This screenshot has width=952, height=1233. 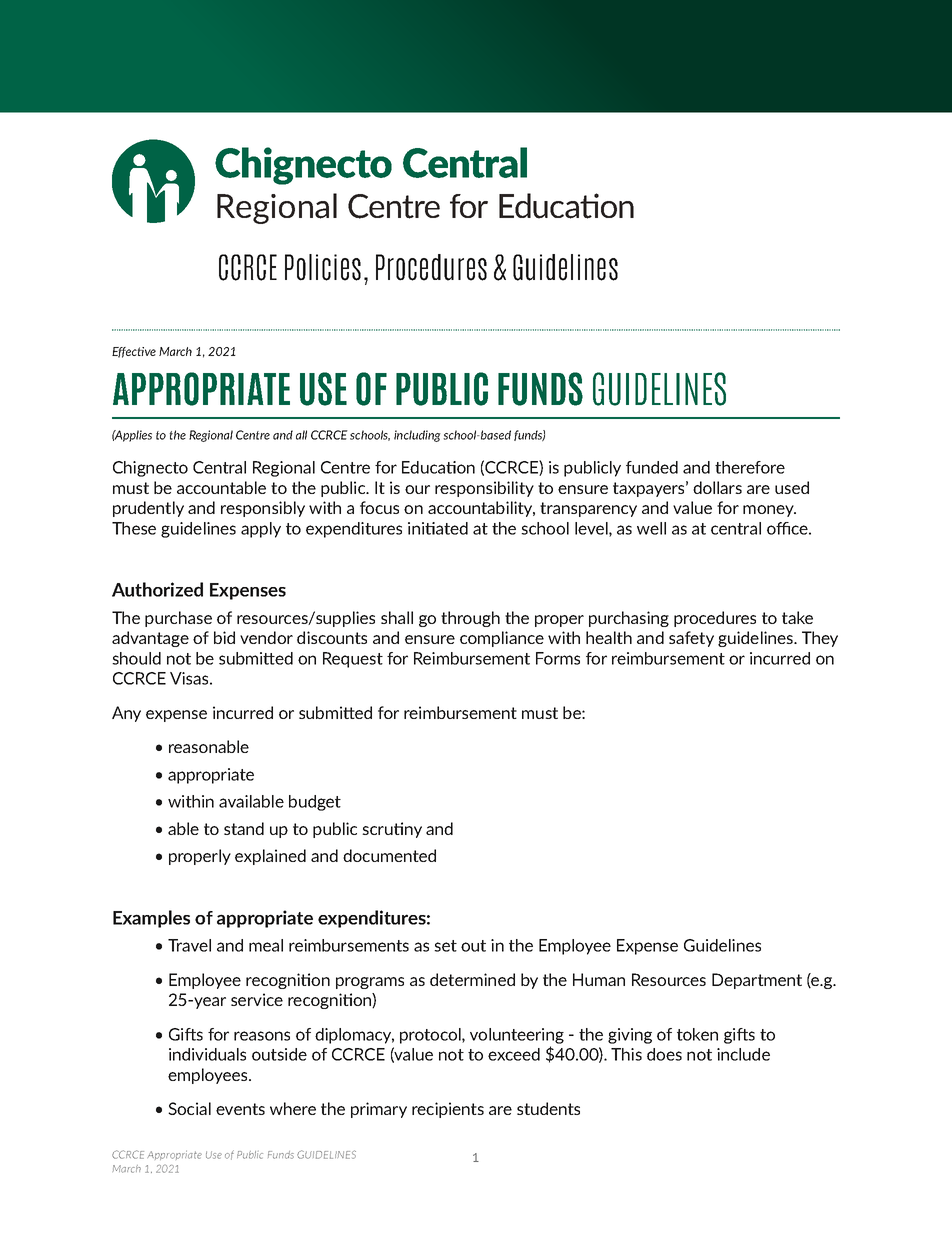 I want to click on initiated, so click(x=438, y=528).
